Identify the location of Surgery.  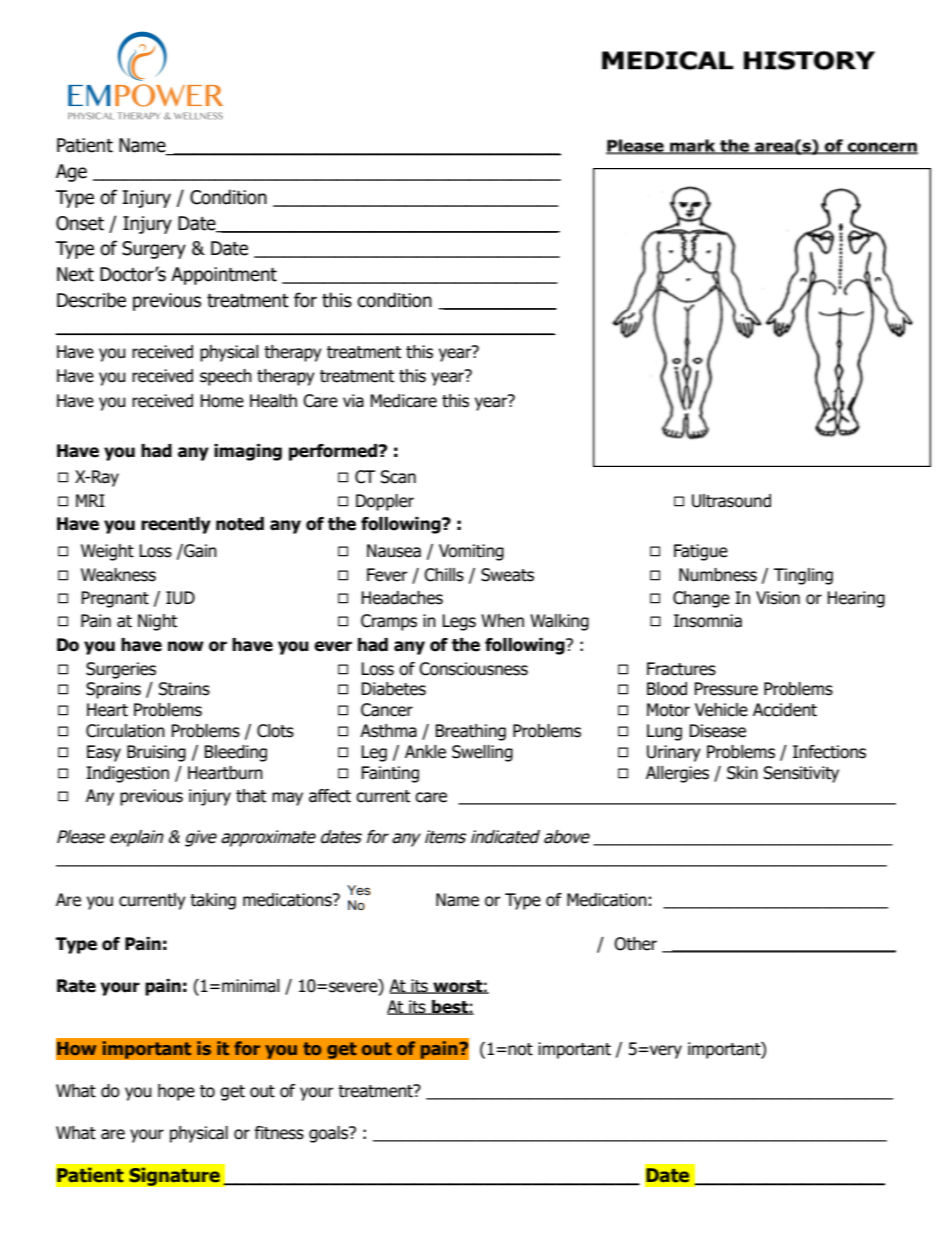
(154, 250).
